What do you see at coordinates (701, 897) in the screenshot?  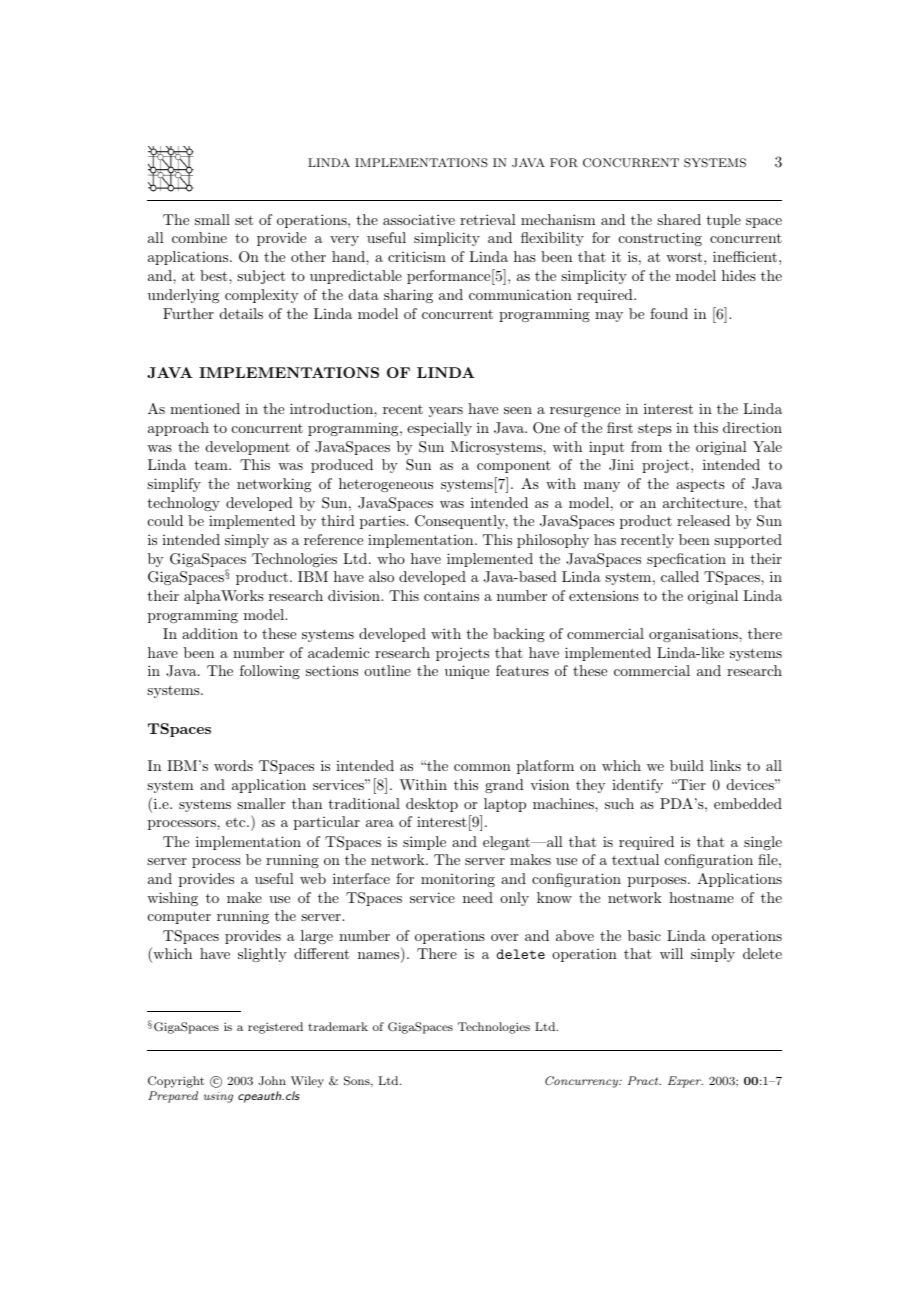 I see `hostname` at bounding box center [701, 897].
